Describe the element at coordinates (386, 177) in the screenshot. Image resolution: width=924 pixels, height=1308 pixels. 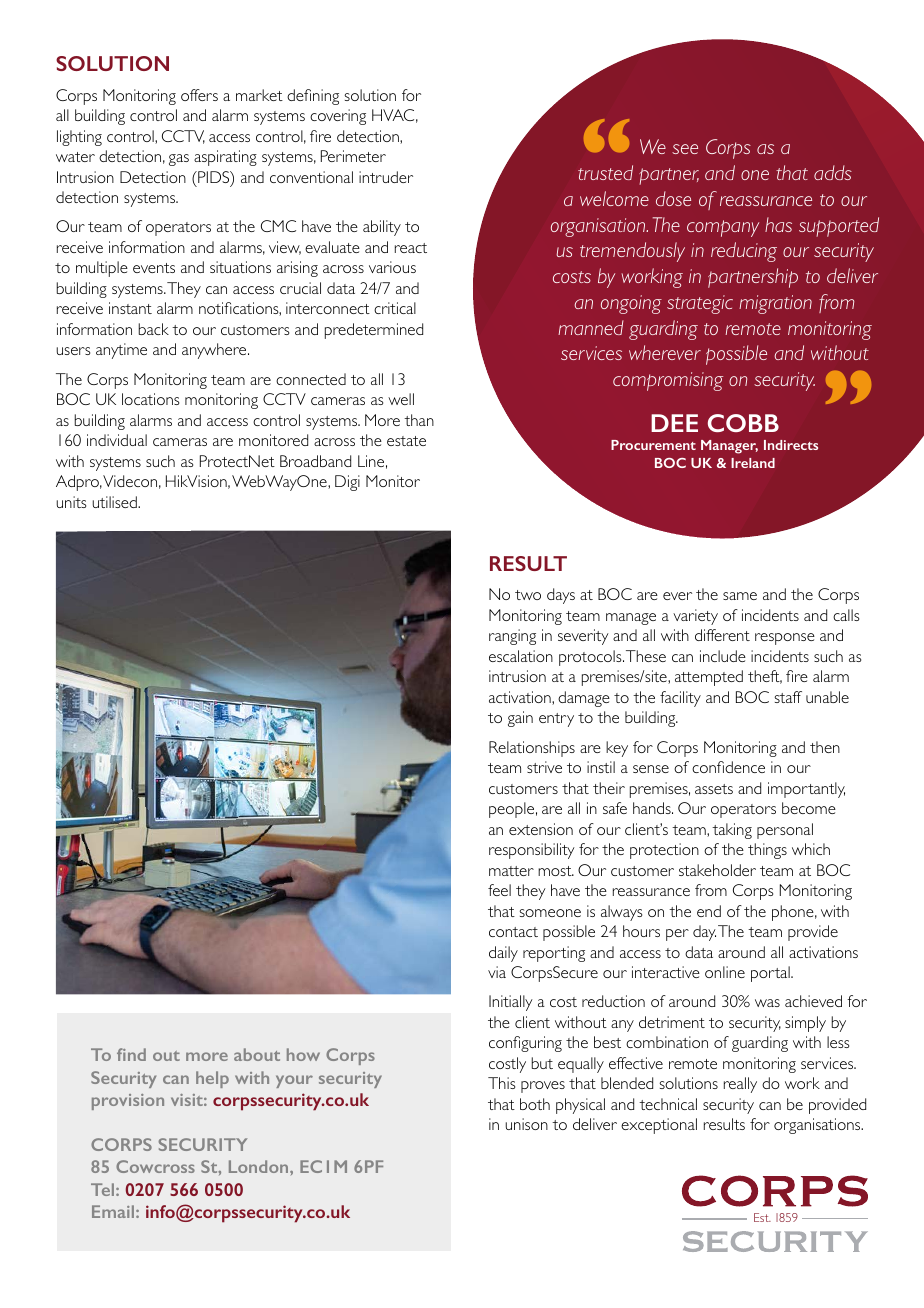
I see `intruder` at that location.
